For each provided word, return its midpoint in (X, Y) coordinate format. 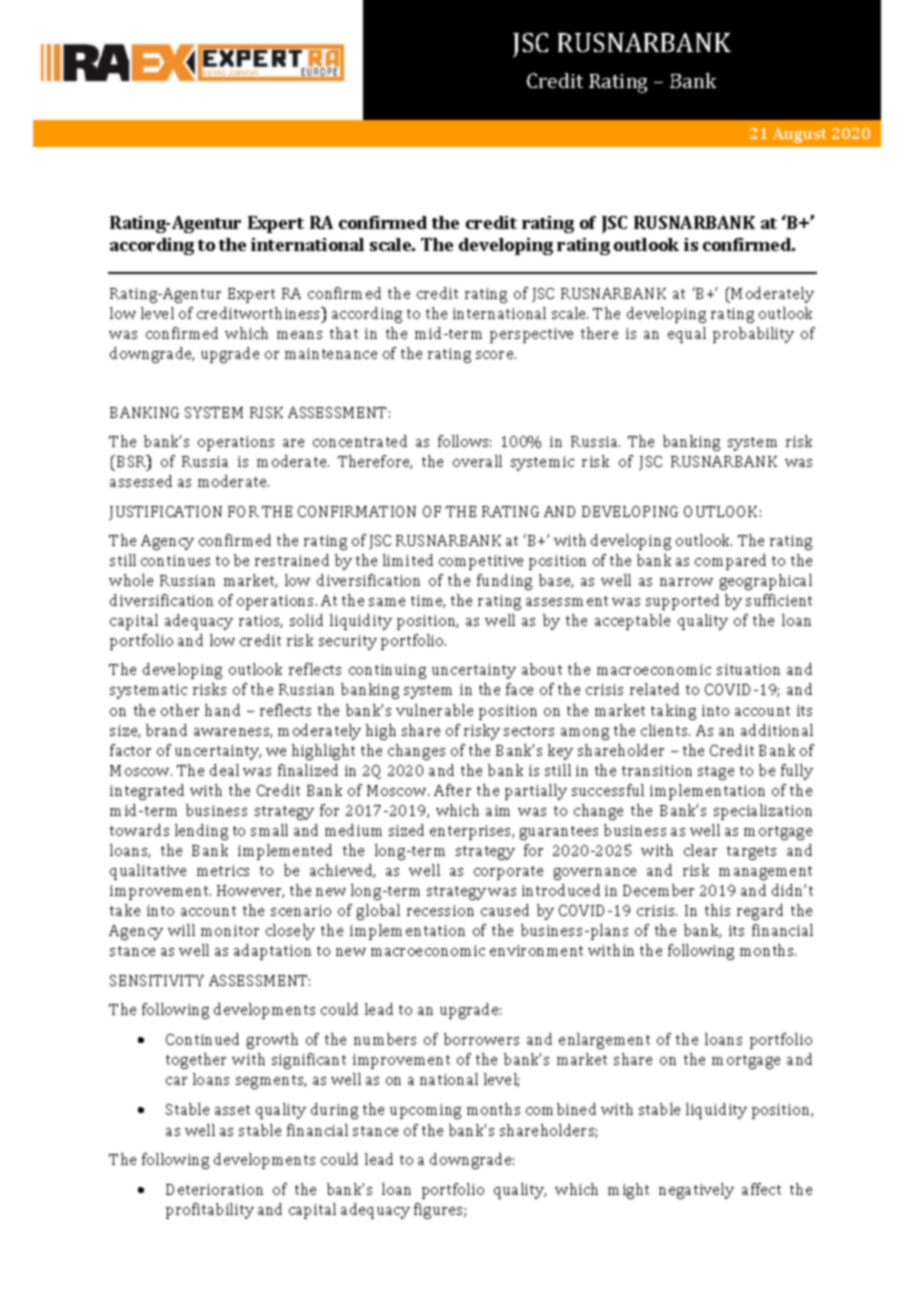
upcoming (425, 1111)
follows (464, 441)
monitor (230, 930)
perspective (531, 335)
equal (687, 335)
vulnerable (434, 710)
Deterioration (214, 1189)
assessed (141, 481)
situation (748, 669)
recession (440, 910)
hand (222, 710)
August (799, 135)
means (299, 335)
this (717, 910)
